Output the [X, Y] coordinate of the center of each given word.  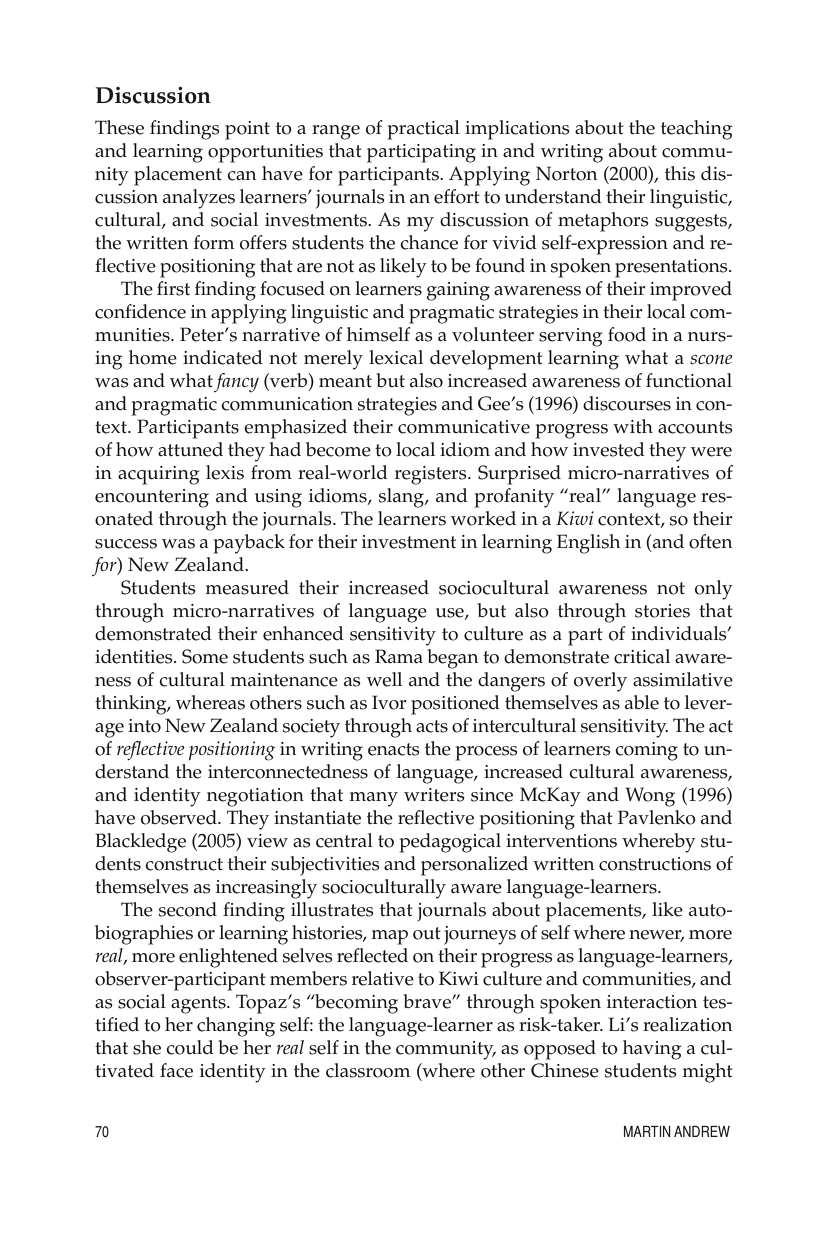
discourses [627, 403]
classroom [368, 1070]
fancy [236, 383]
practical [423, 130]
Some [205, 656]
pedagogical [450, 843]
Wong [650, 797]
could [190, 1047]
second [188, 909]
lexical [396, 357]
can [241, 176]
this [680, 173]
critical [642, 656]
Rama [399, 656]
